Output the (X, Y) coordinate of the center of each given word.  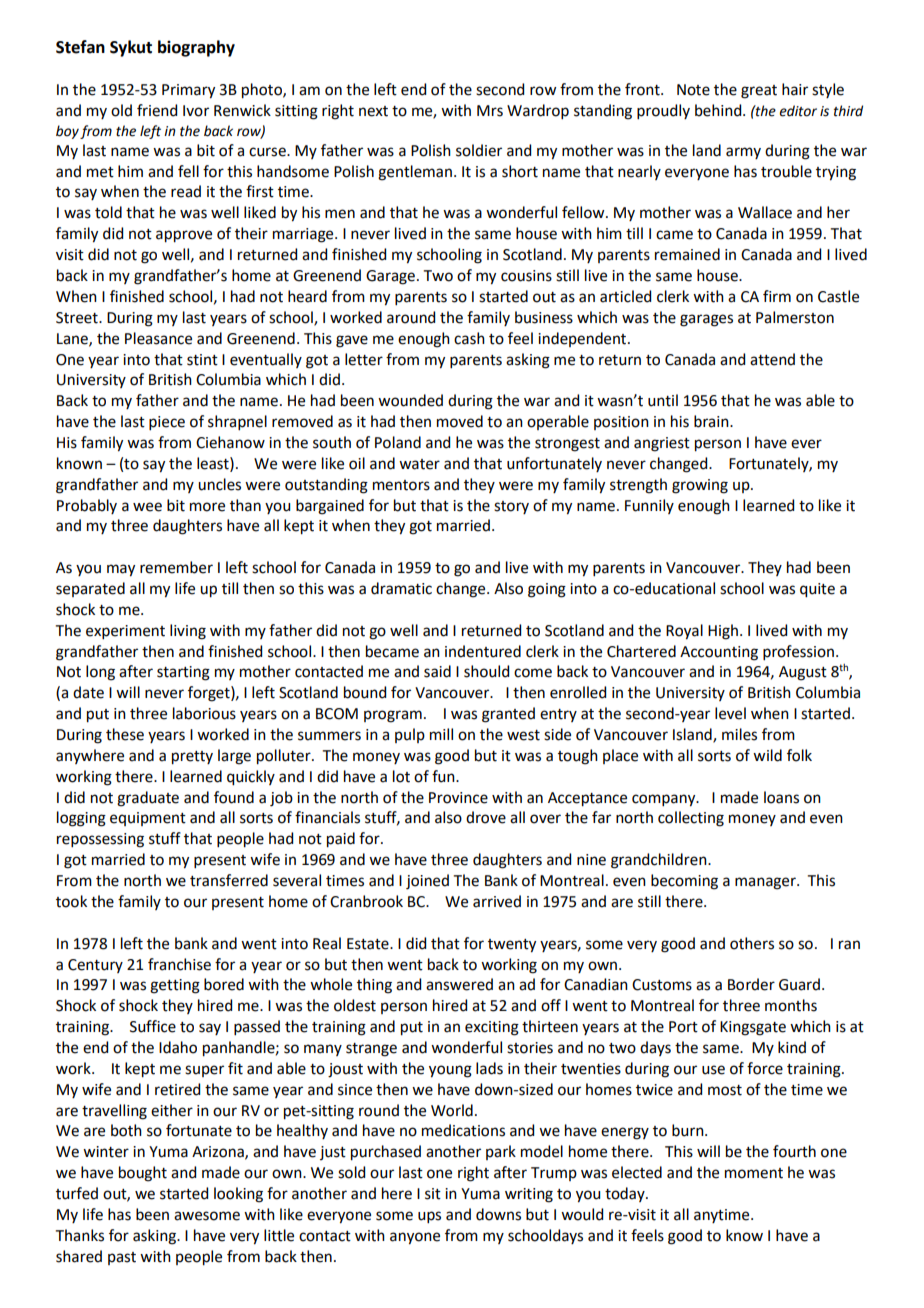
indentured (483, 651)
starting (183, 673)
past (122, 1258)
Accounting (719, 653)
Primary (188, 91)
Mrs (490, 111)
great (759, 92)
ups (429, 1217)
